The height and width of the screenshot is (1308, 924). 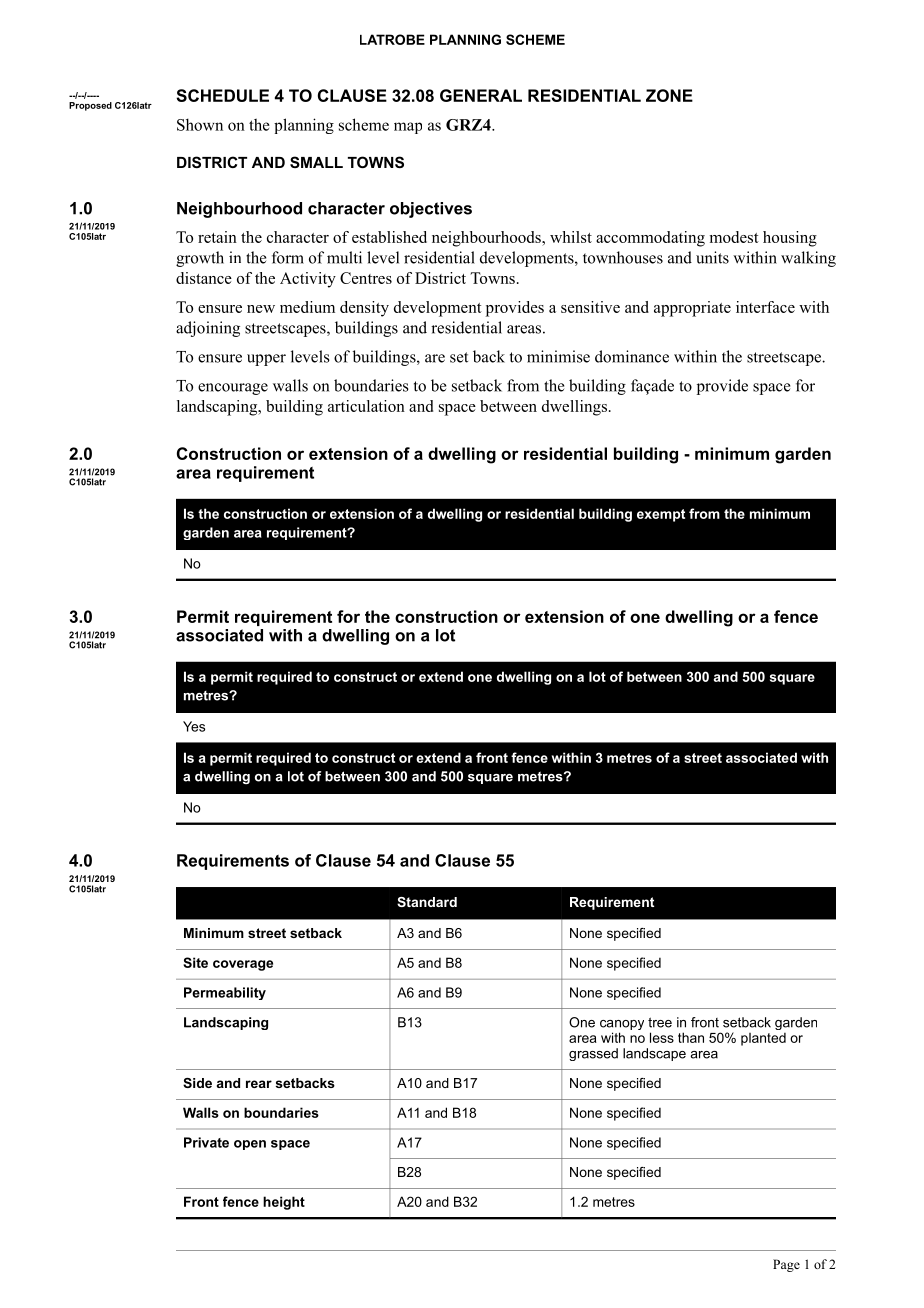 I want to click on Private, so click(x=206, y=1142).
